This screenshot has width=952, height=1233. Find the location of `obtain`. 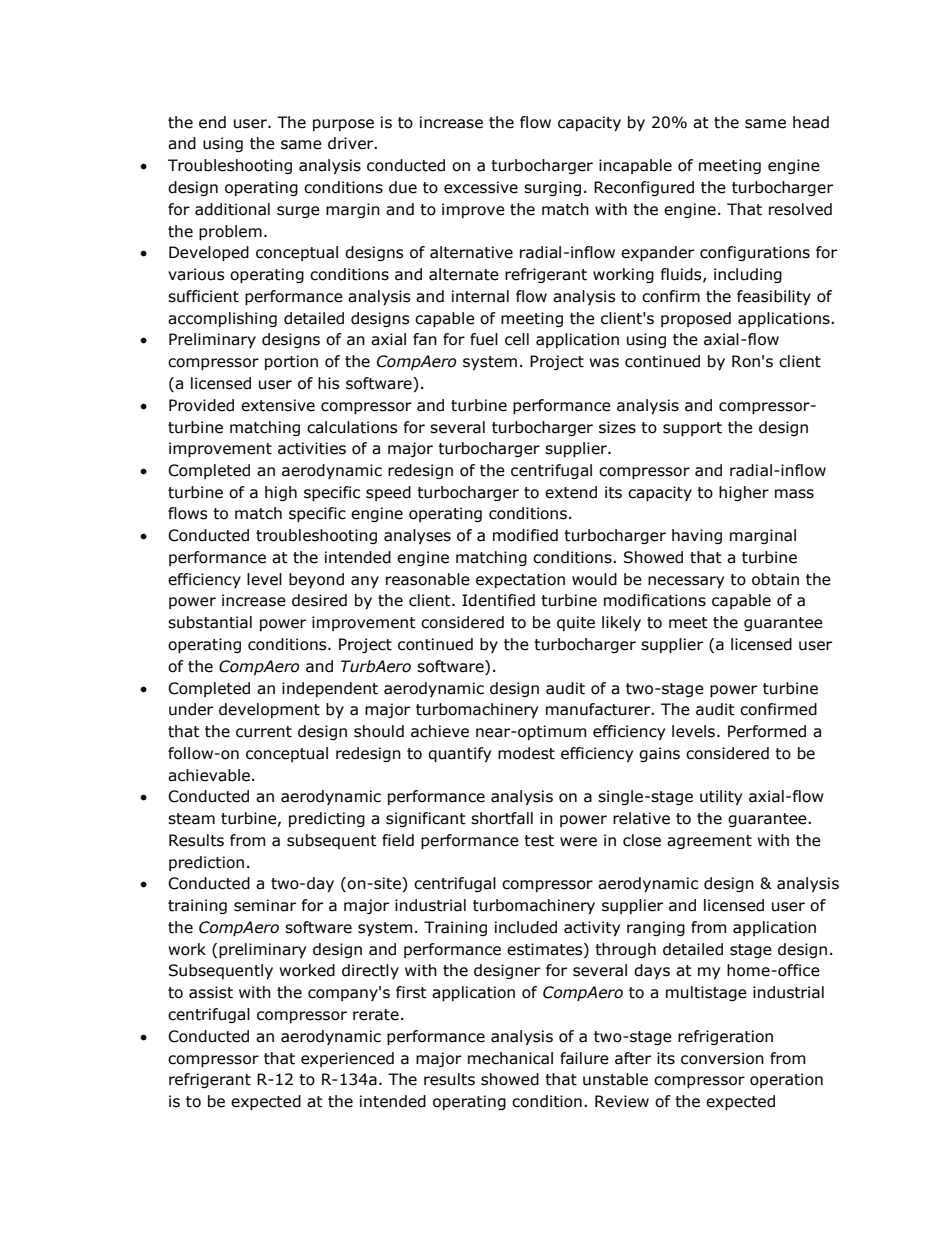

obtain is located at coordinates (775, 579).
